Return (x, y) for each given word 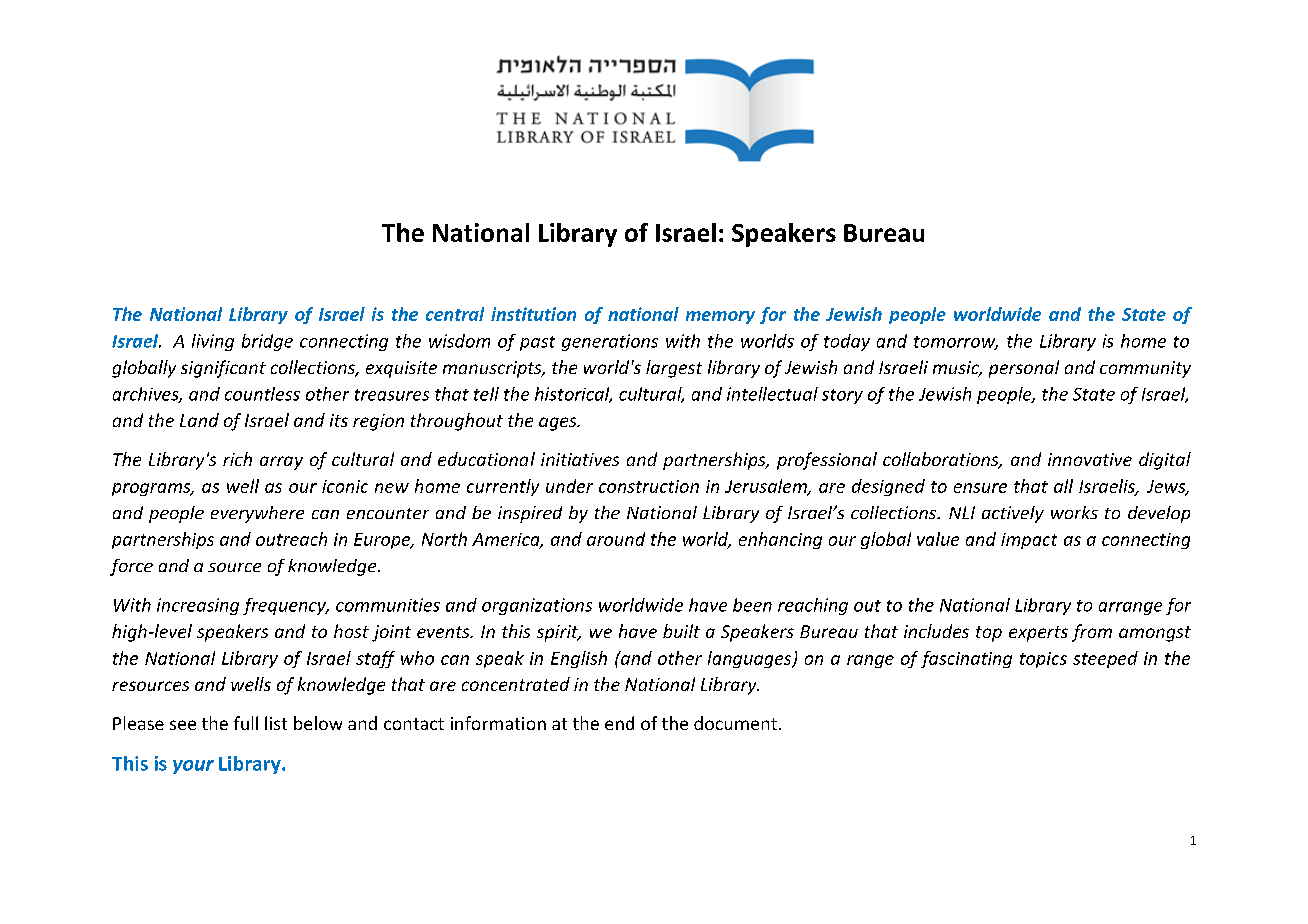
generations (610, 342)
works (1074, 512)
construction (649, 486)
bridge (267, 342)
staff (375, 659)
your (193, 767)
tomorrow (956, 343)
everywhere (257, 514)
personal (1024, 369)
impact (1029, 541)
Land (199, 420)
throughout (457, 422)
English (579, 659)
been (752, 605)
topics (1043, 660)
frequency (285, 606)
